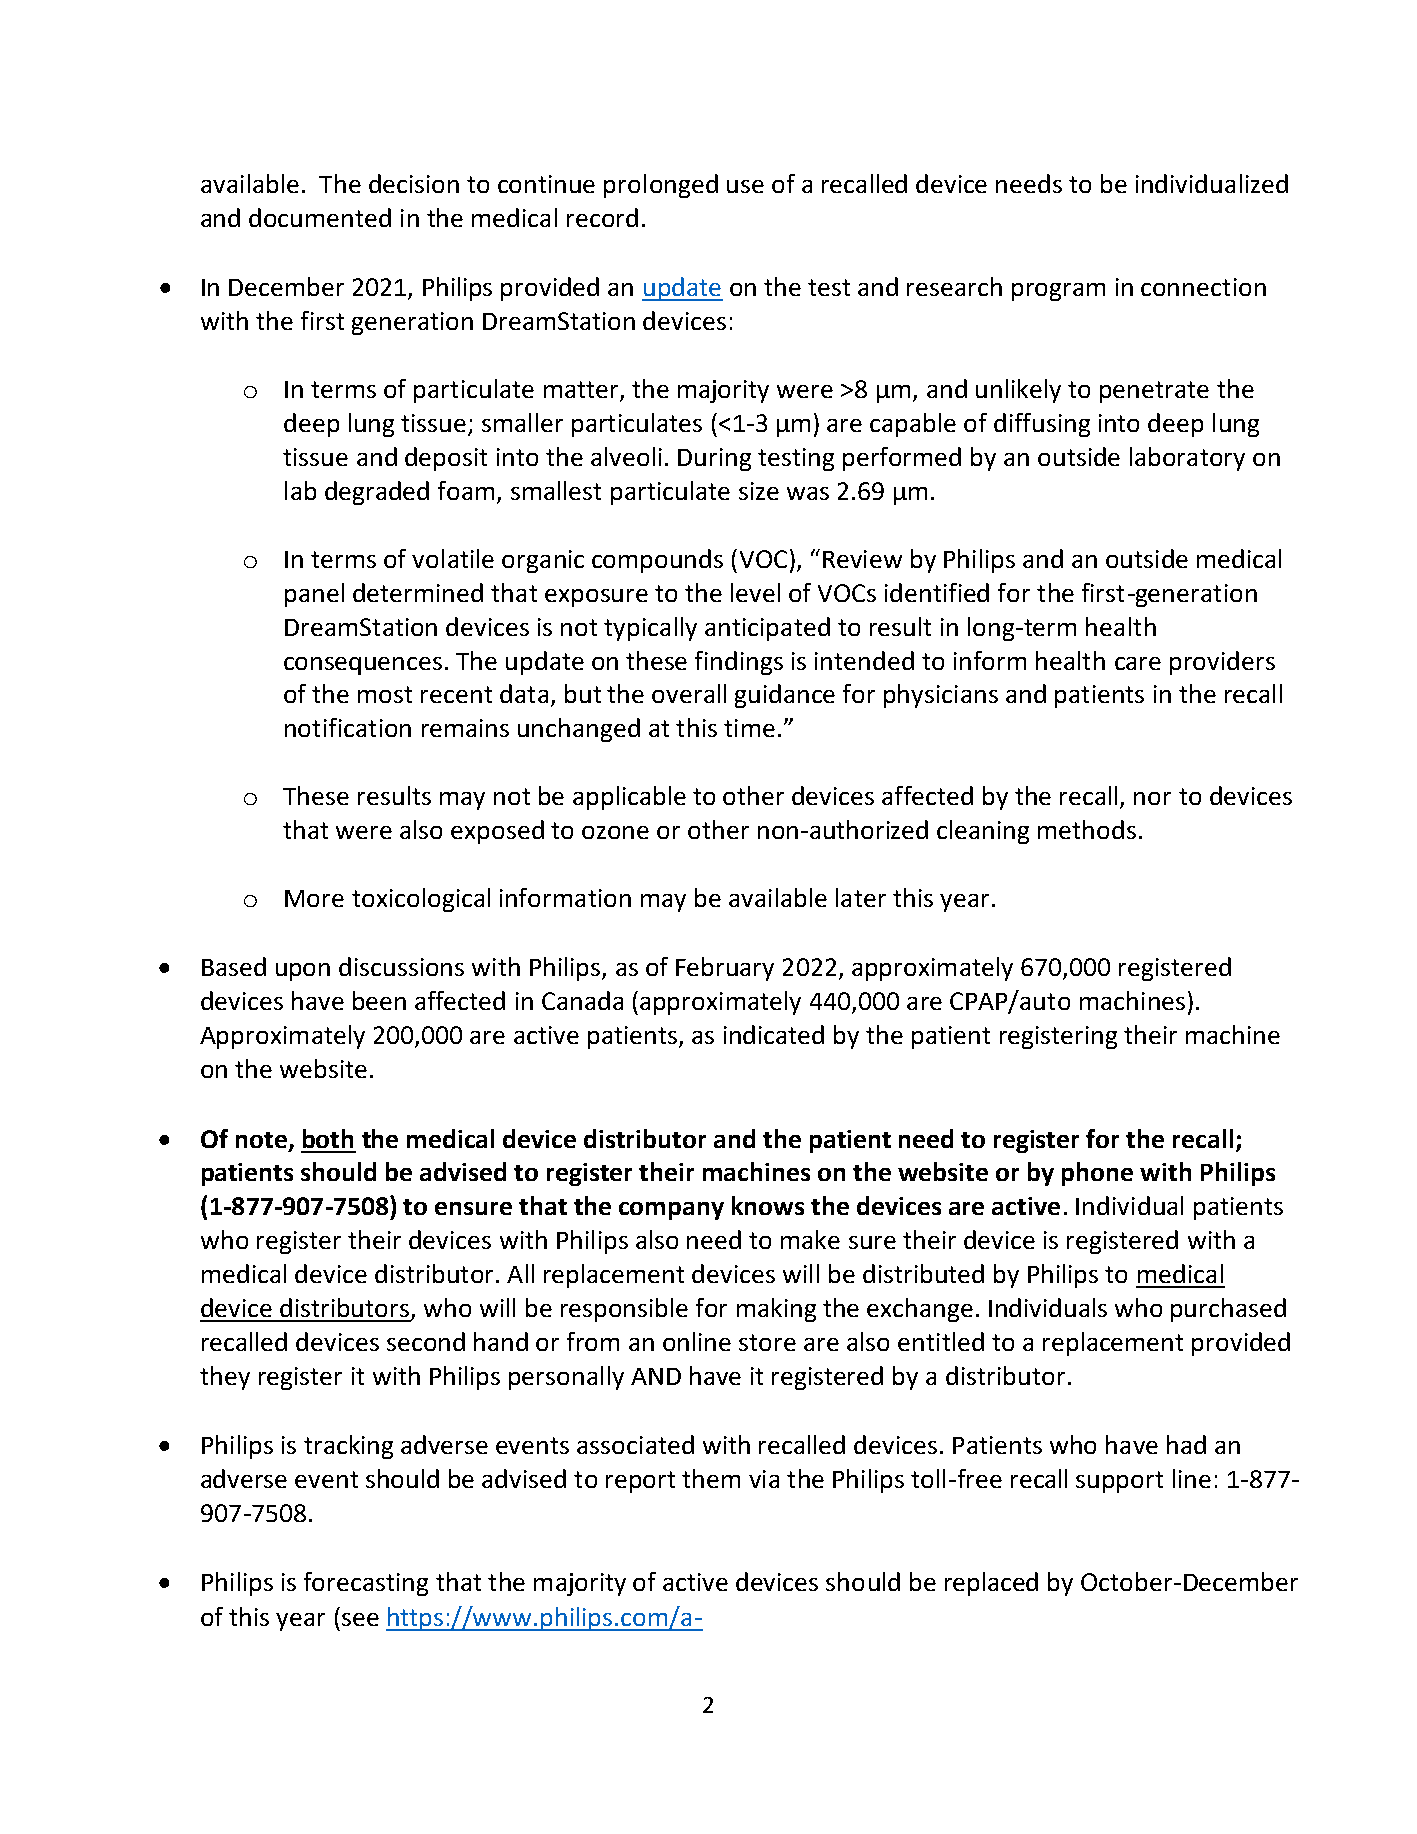  I want to click on use, so click(745, 186).
